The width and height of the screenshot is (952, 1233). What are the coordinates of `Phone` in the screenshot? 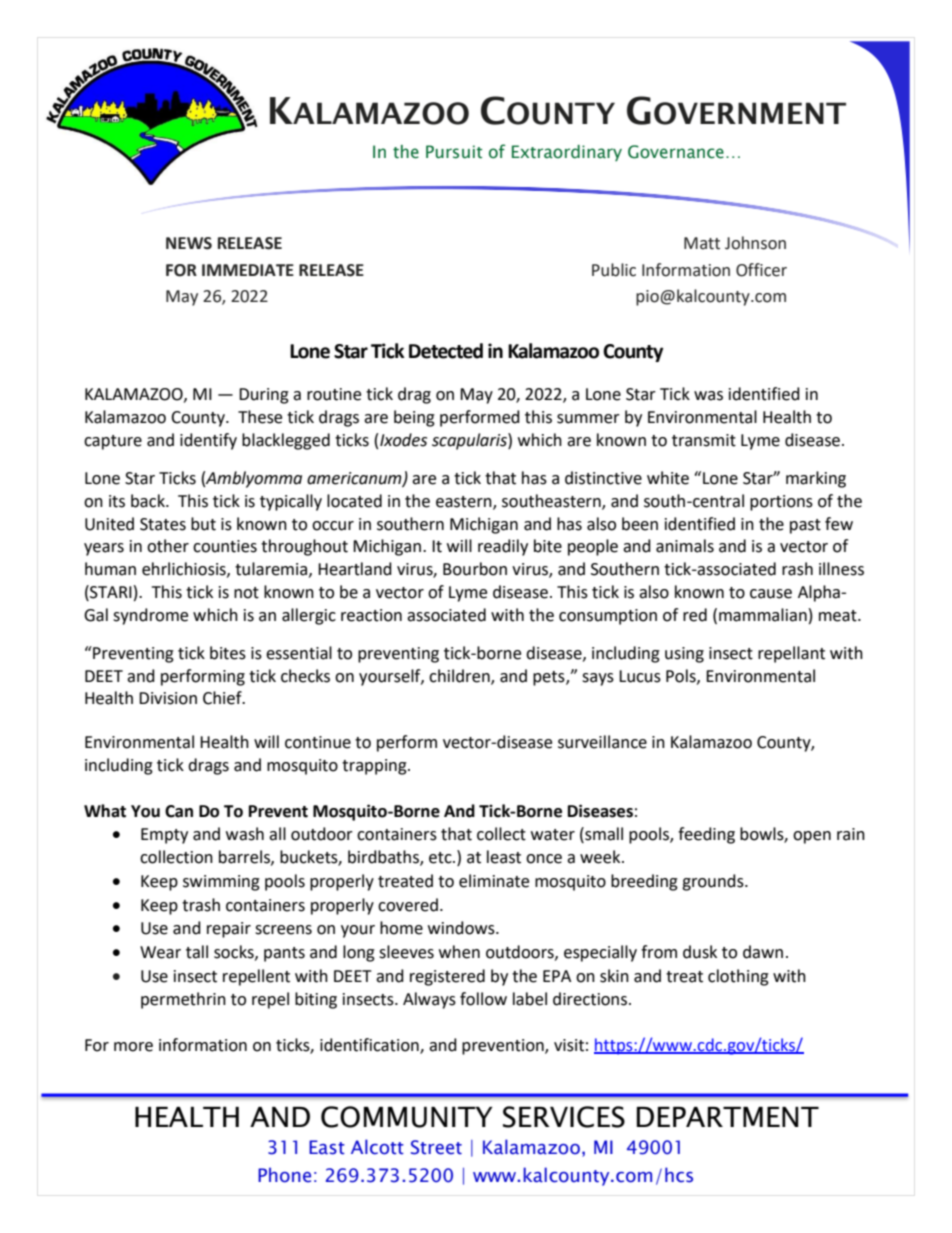 It's located at (284, 1175).
